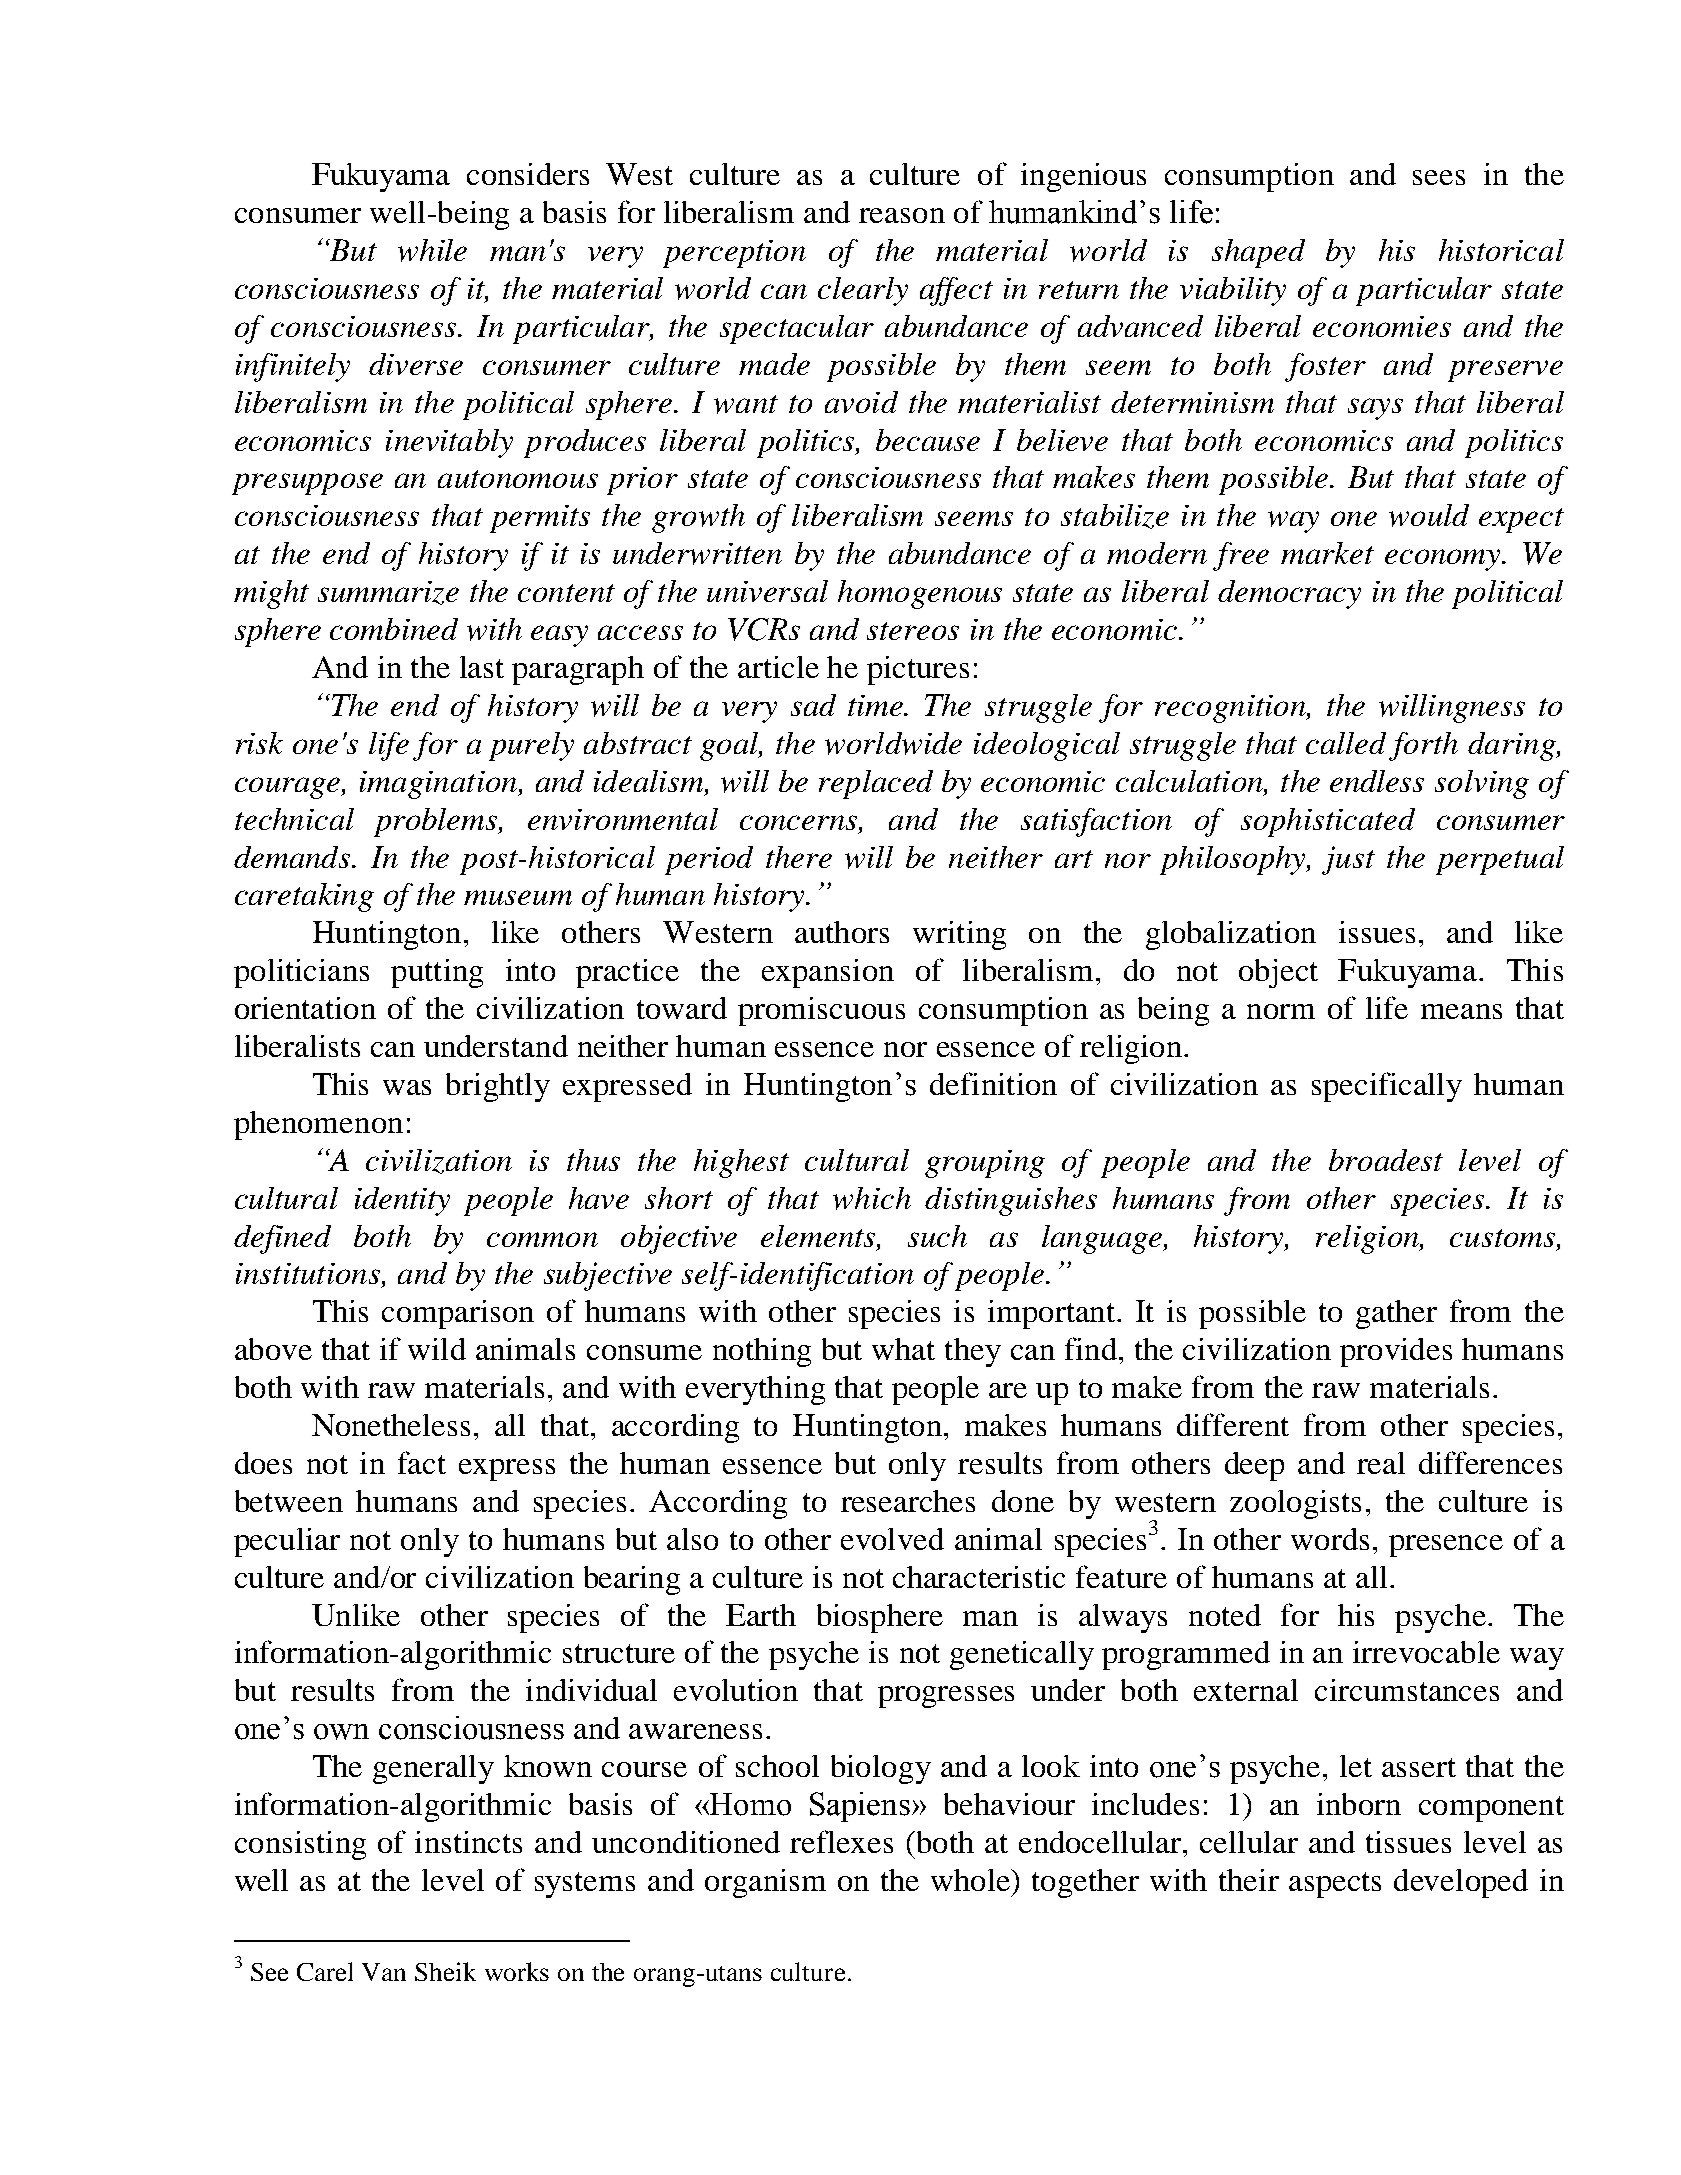 The width and height of the image is (1681, 2175). Describe the element at coordinates (432, 250) in the image. I see `while` at that location.
